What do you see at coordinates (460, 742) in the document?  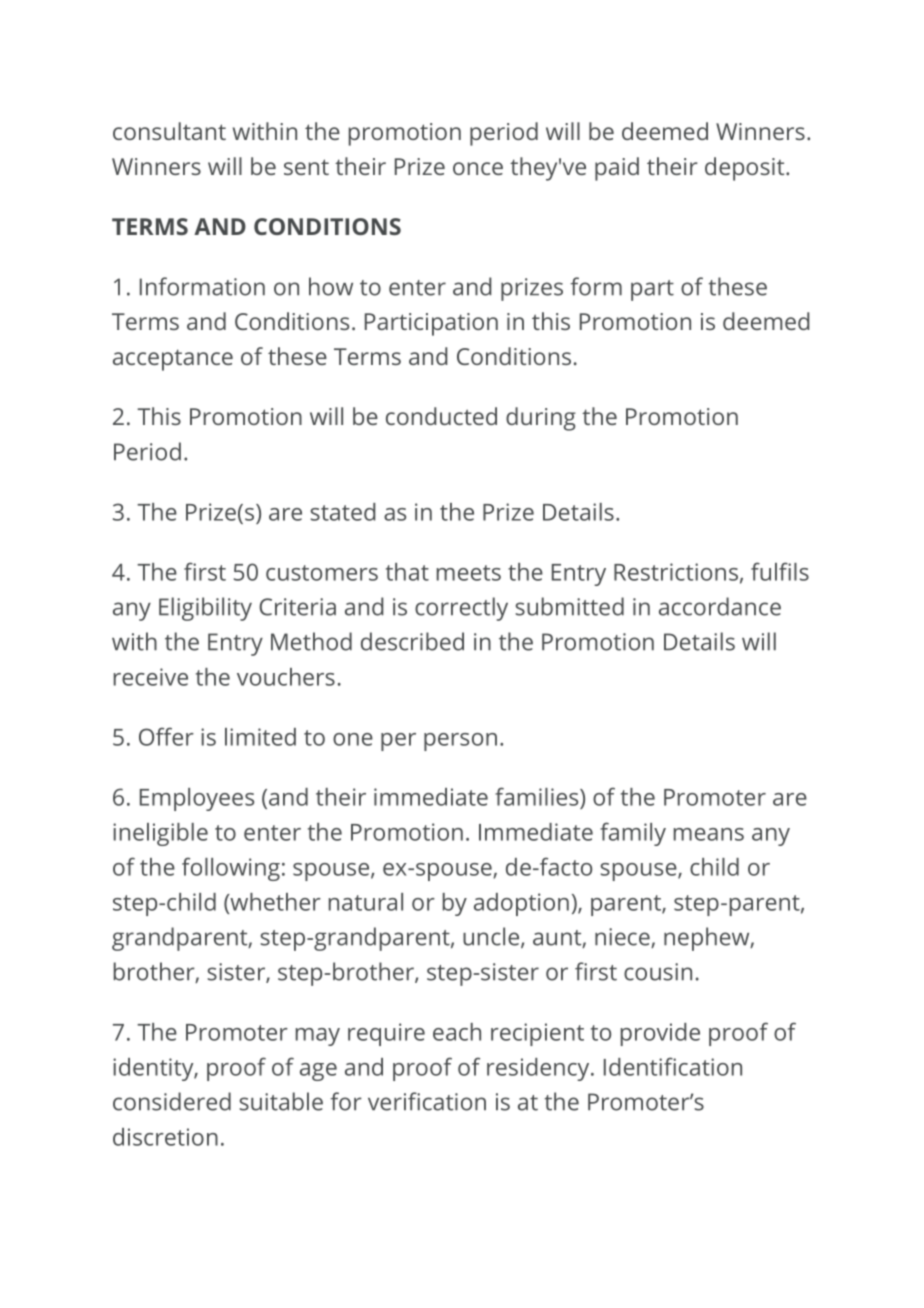 I see `person` at bounding box center [460, 742].
